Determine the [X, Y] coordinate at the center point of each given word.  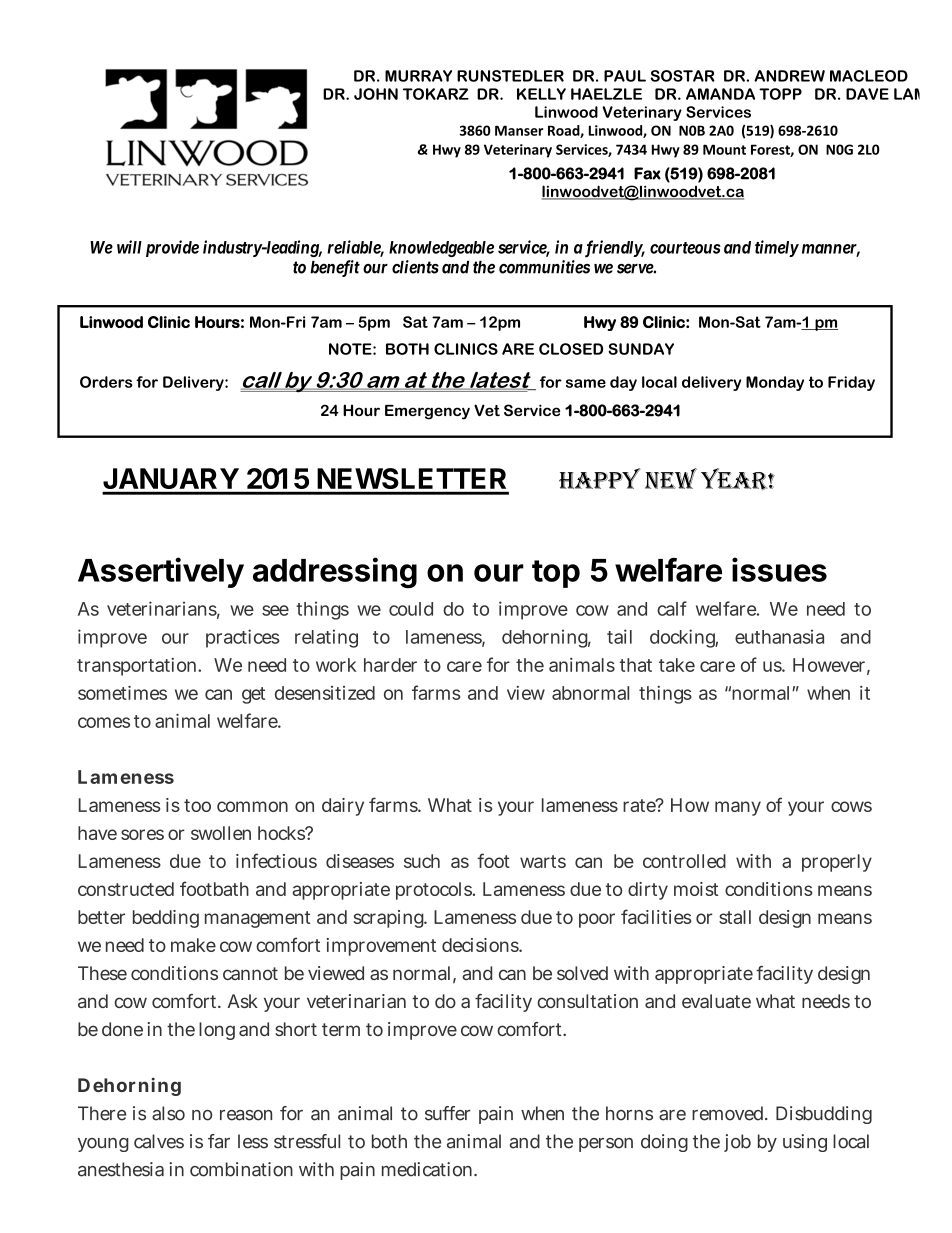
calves [159, 1141]
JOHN [376, 94]
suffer [447, 1113]
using [805, 1143]
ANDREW [789, 76]
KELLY [541, 94]
